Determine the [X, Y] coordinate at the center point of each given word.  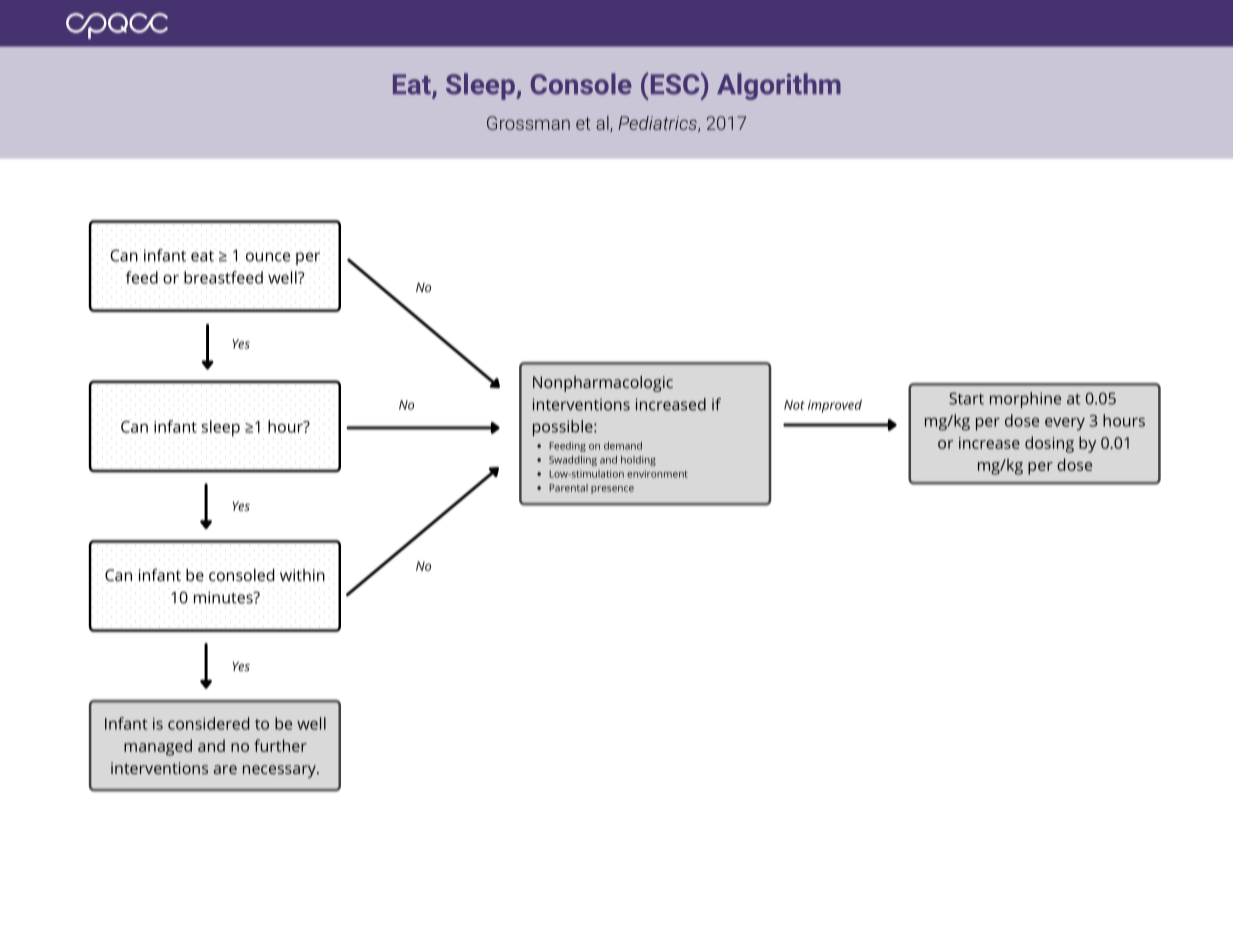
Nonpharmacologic [603, 384]
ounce [268, 258]
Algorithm [779, 86]
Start [966, 398]
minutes [224, 597]
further [280, 745]
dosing [1049, 444]
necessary [280, 771]
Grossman [528, 123]
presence [612, 490]
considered [208, 723]
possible [564, 428]
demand [623, 446]
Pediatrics [659, 124]
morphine [1025, 400]
